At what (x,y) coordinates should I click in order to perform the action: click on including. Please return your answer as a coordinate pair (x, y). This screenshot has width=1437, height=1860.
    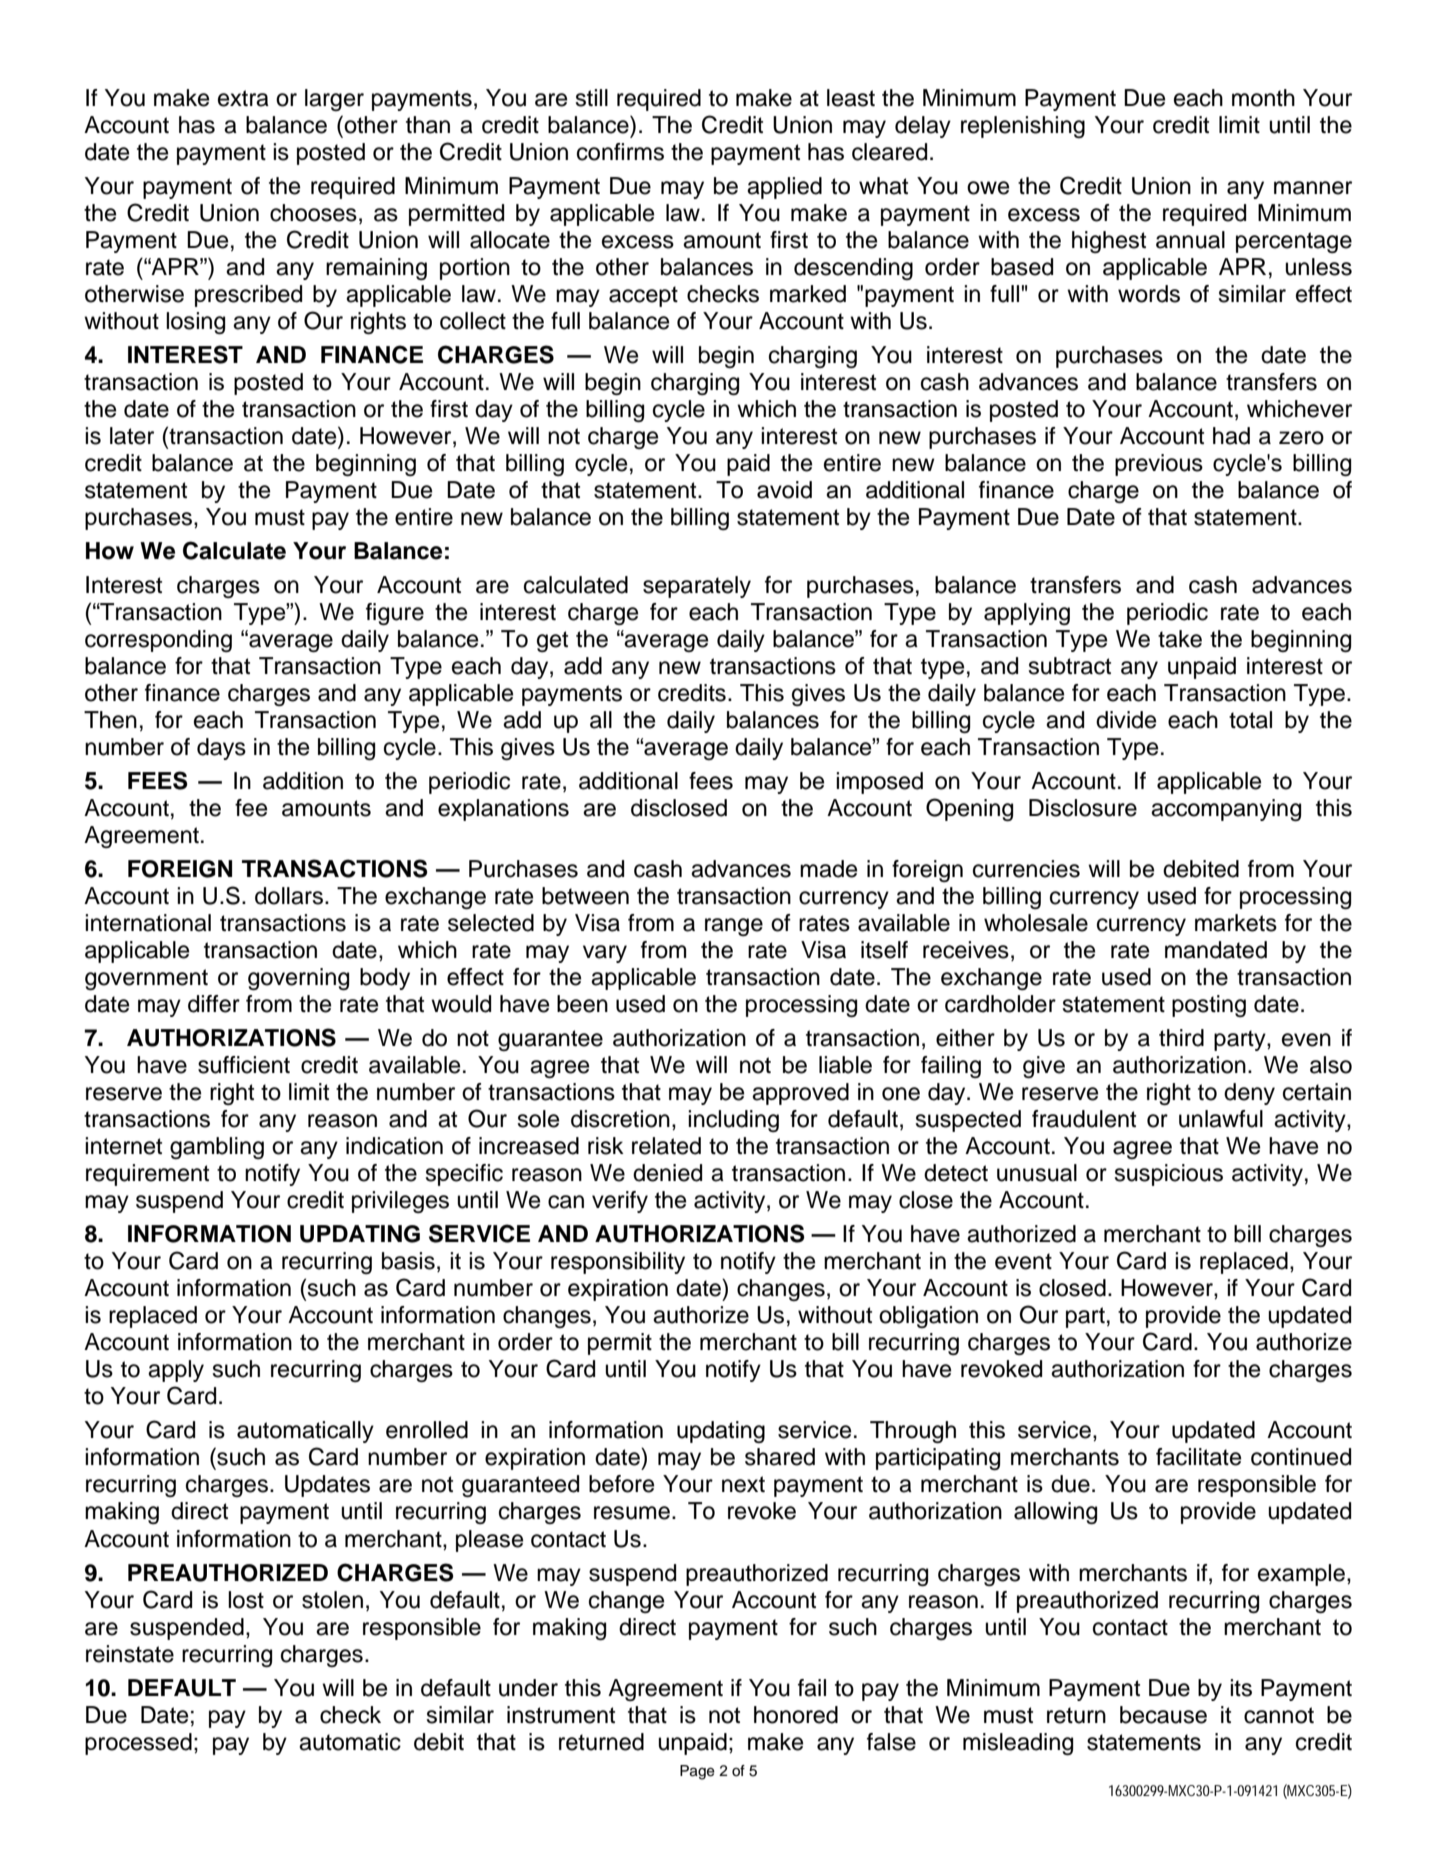
    Looking at the image, I should click on (733, 1121).
